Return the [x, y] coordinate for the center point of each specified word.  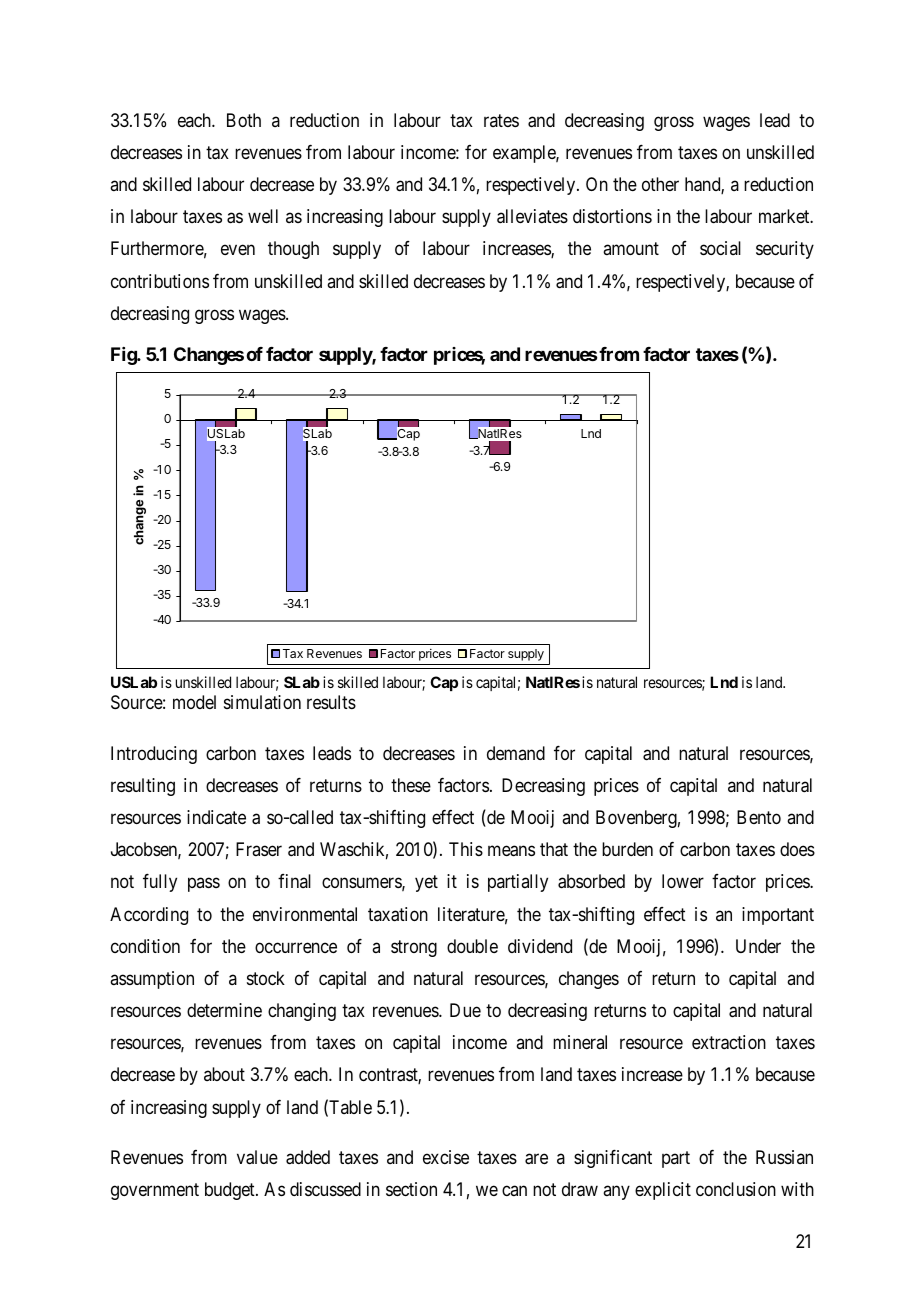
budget [231, 1191]
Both [244, 120]
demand [516, 753]
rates [501, 120]
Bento [759, 817]
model [194, 702]
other [660, 184]
